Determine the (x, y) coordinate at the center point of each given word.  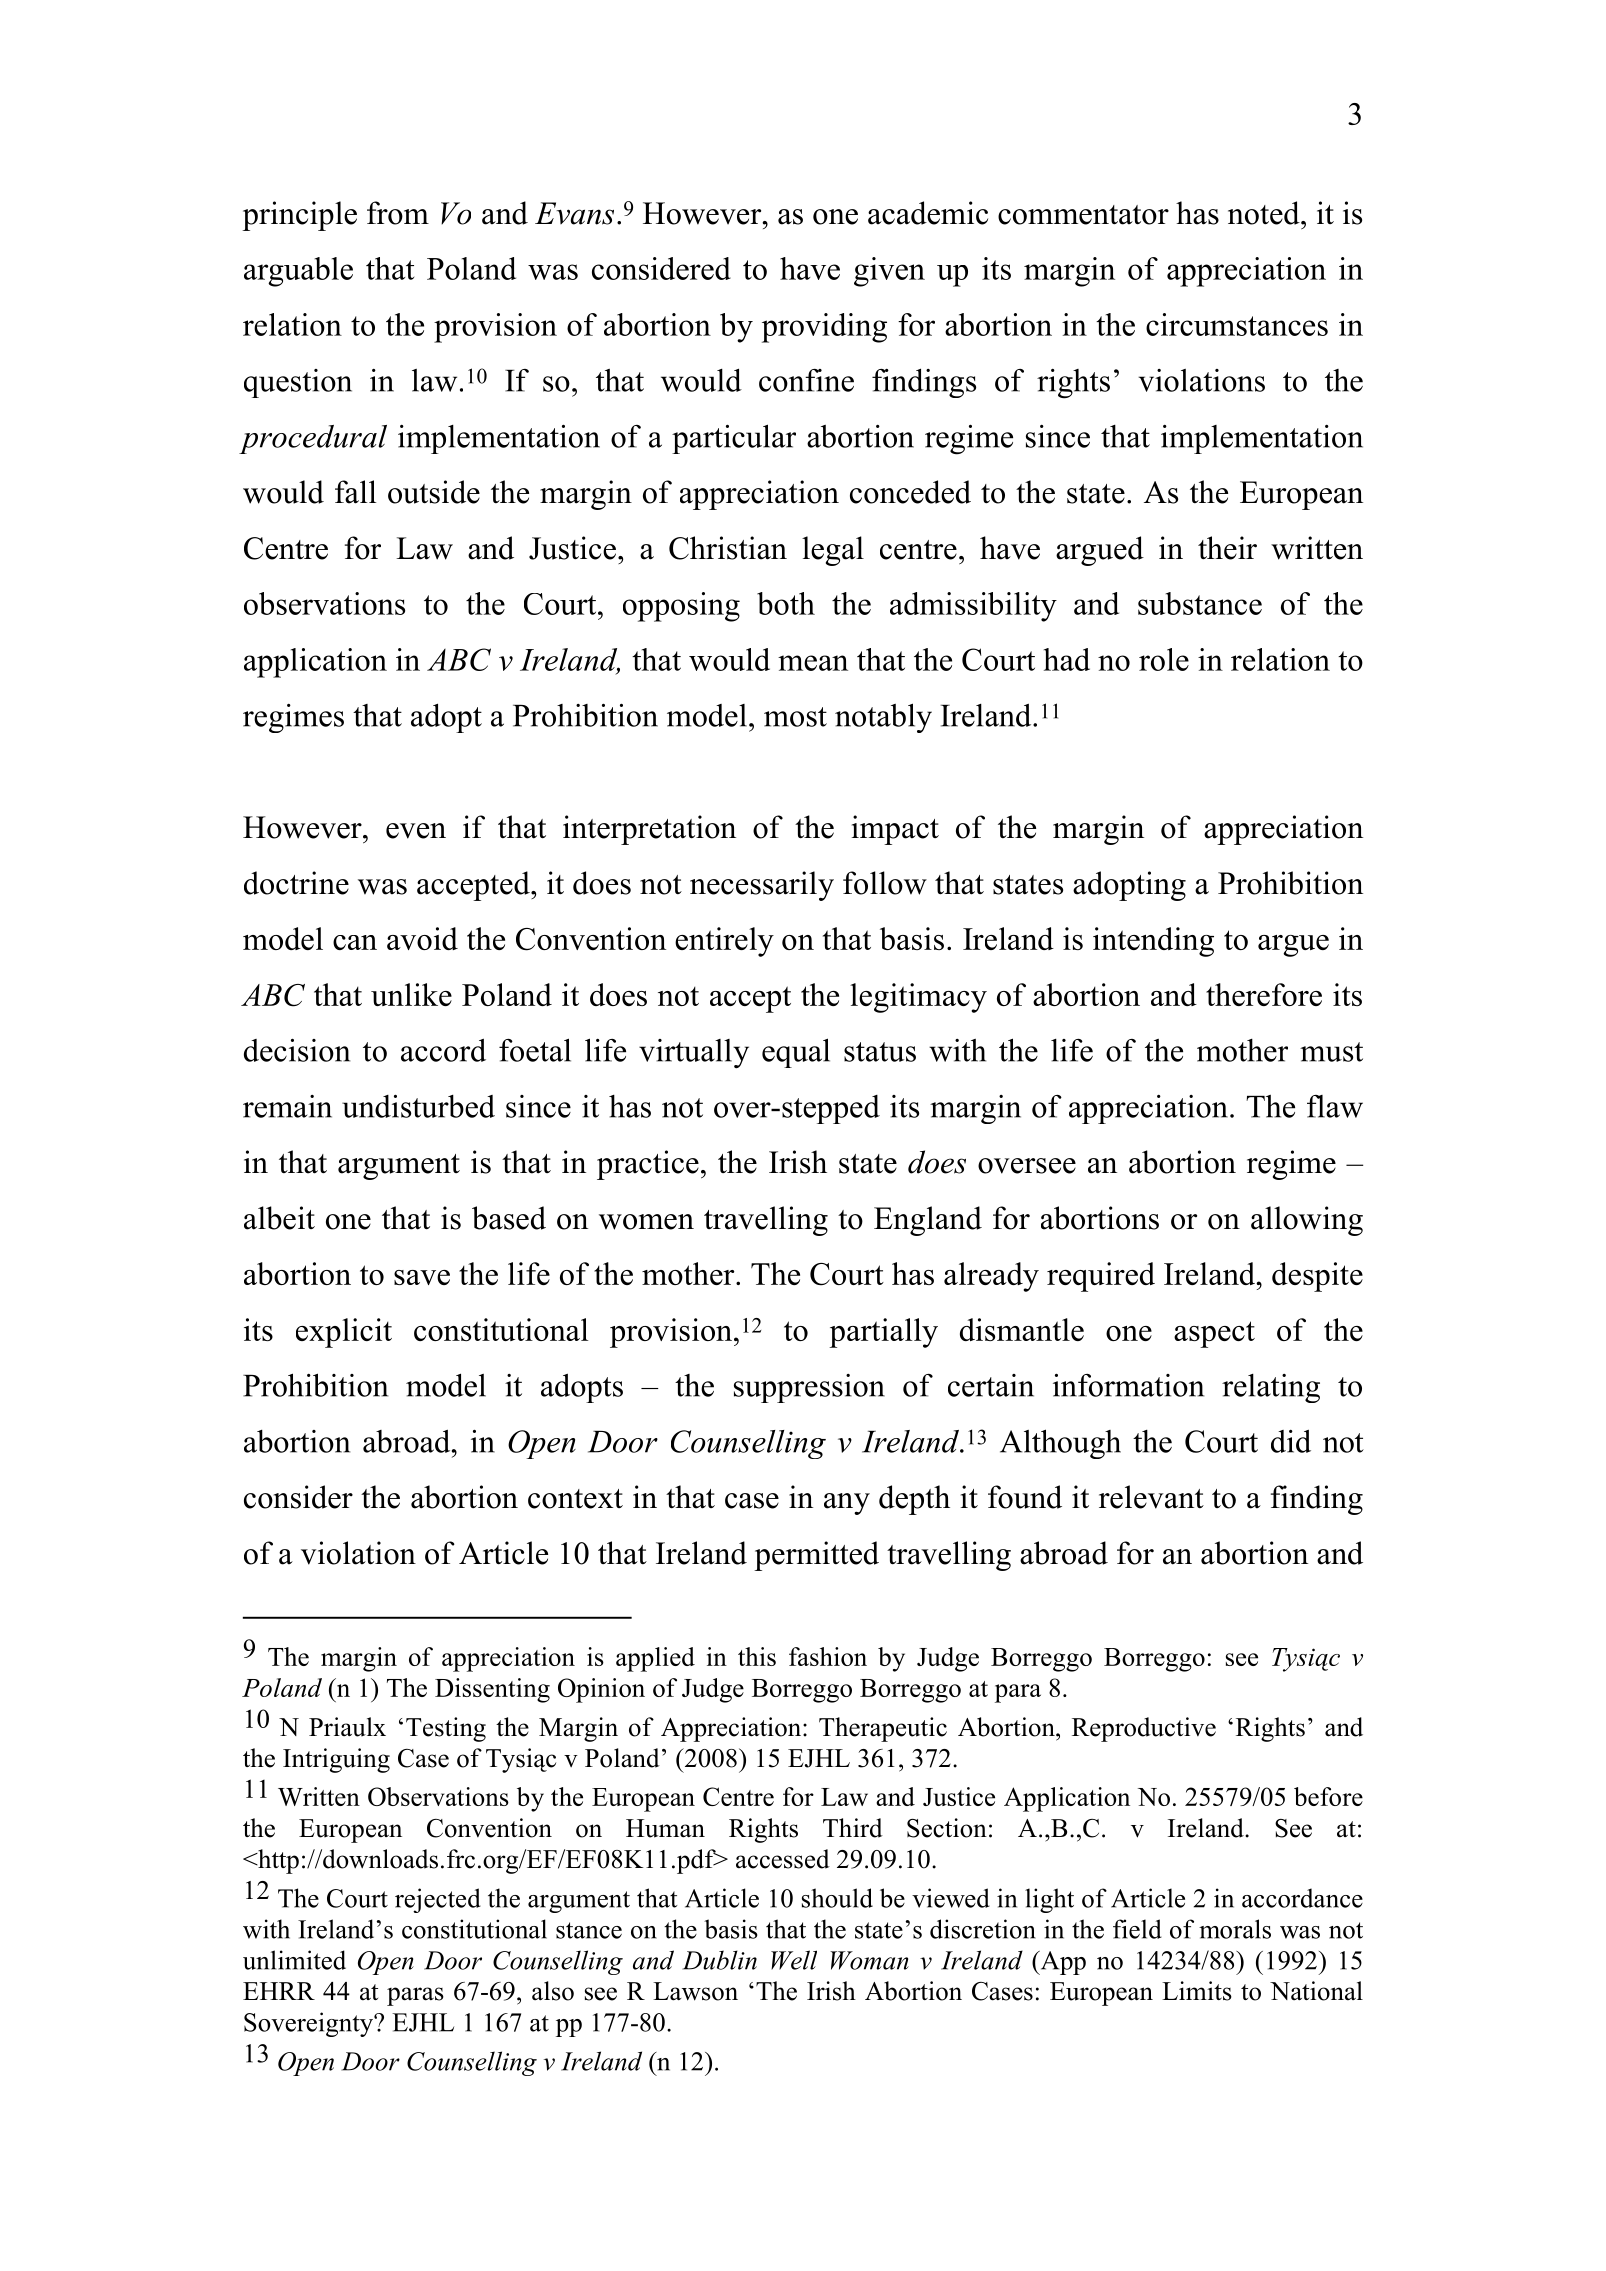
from (398, 213)
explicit (344, 1333)
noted (1265, 213)
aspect (1214, 1334)
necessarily (762, 886)
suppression (809, 1388)
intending (1153, 942)
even (416, 831)
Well (794, 1960)
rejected (438, 1900)
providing (824, 328)
